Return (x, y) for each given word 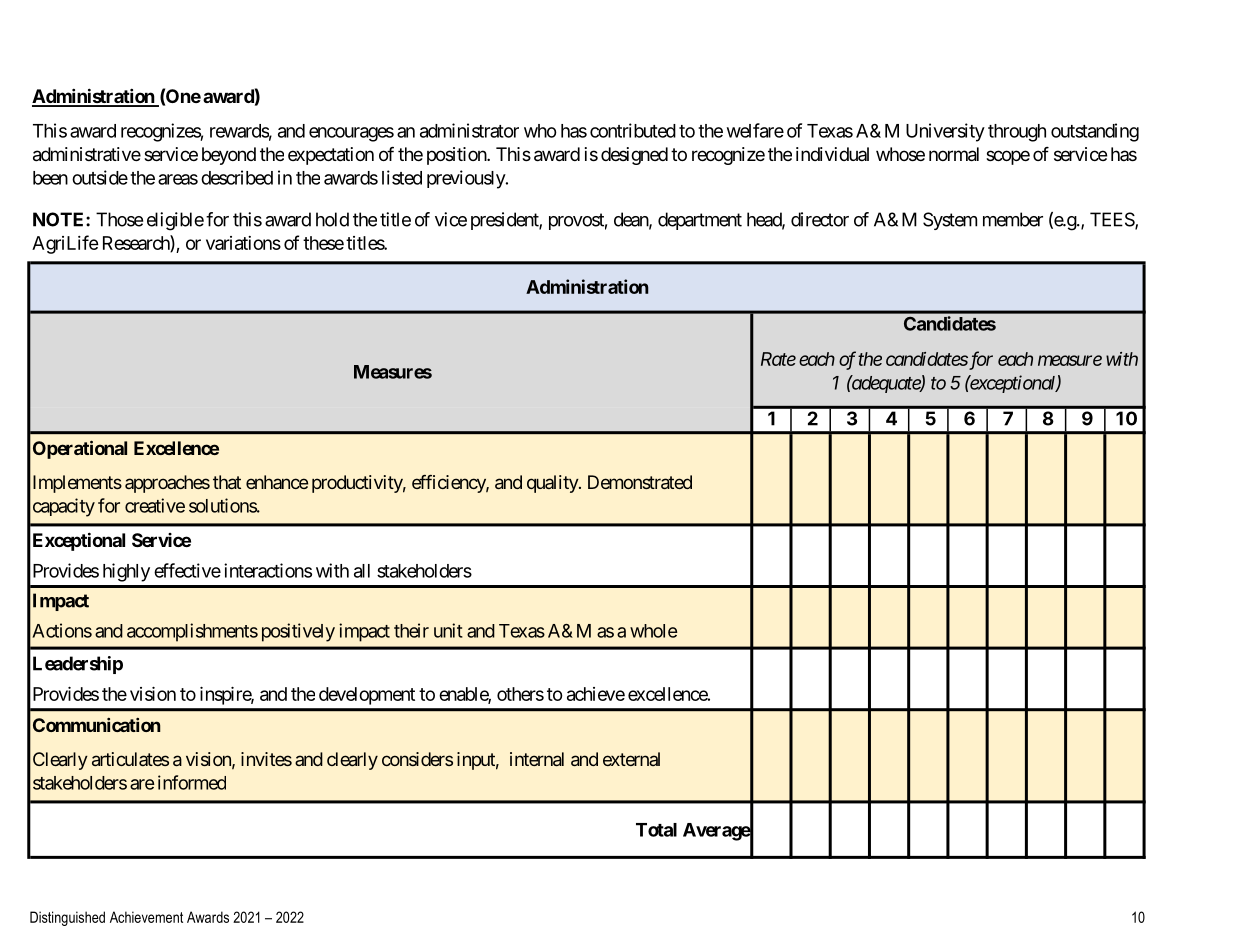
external (631, 759)
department (700, 221)
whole (654, 631)
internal (537, 759)
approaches (167, 484)
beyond (229, 156)
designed (634, 156)
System (950, 221)
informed (192, 782)
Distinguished (67, 918)
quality (553, 484)
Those (119, 219)
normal (954, 154)
